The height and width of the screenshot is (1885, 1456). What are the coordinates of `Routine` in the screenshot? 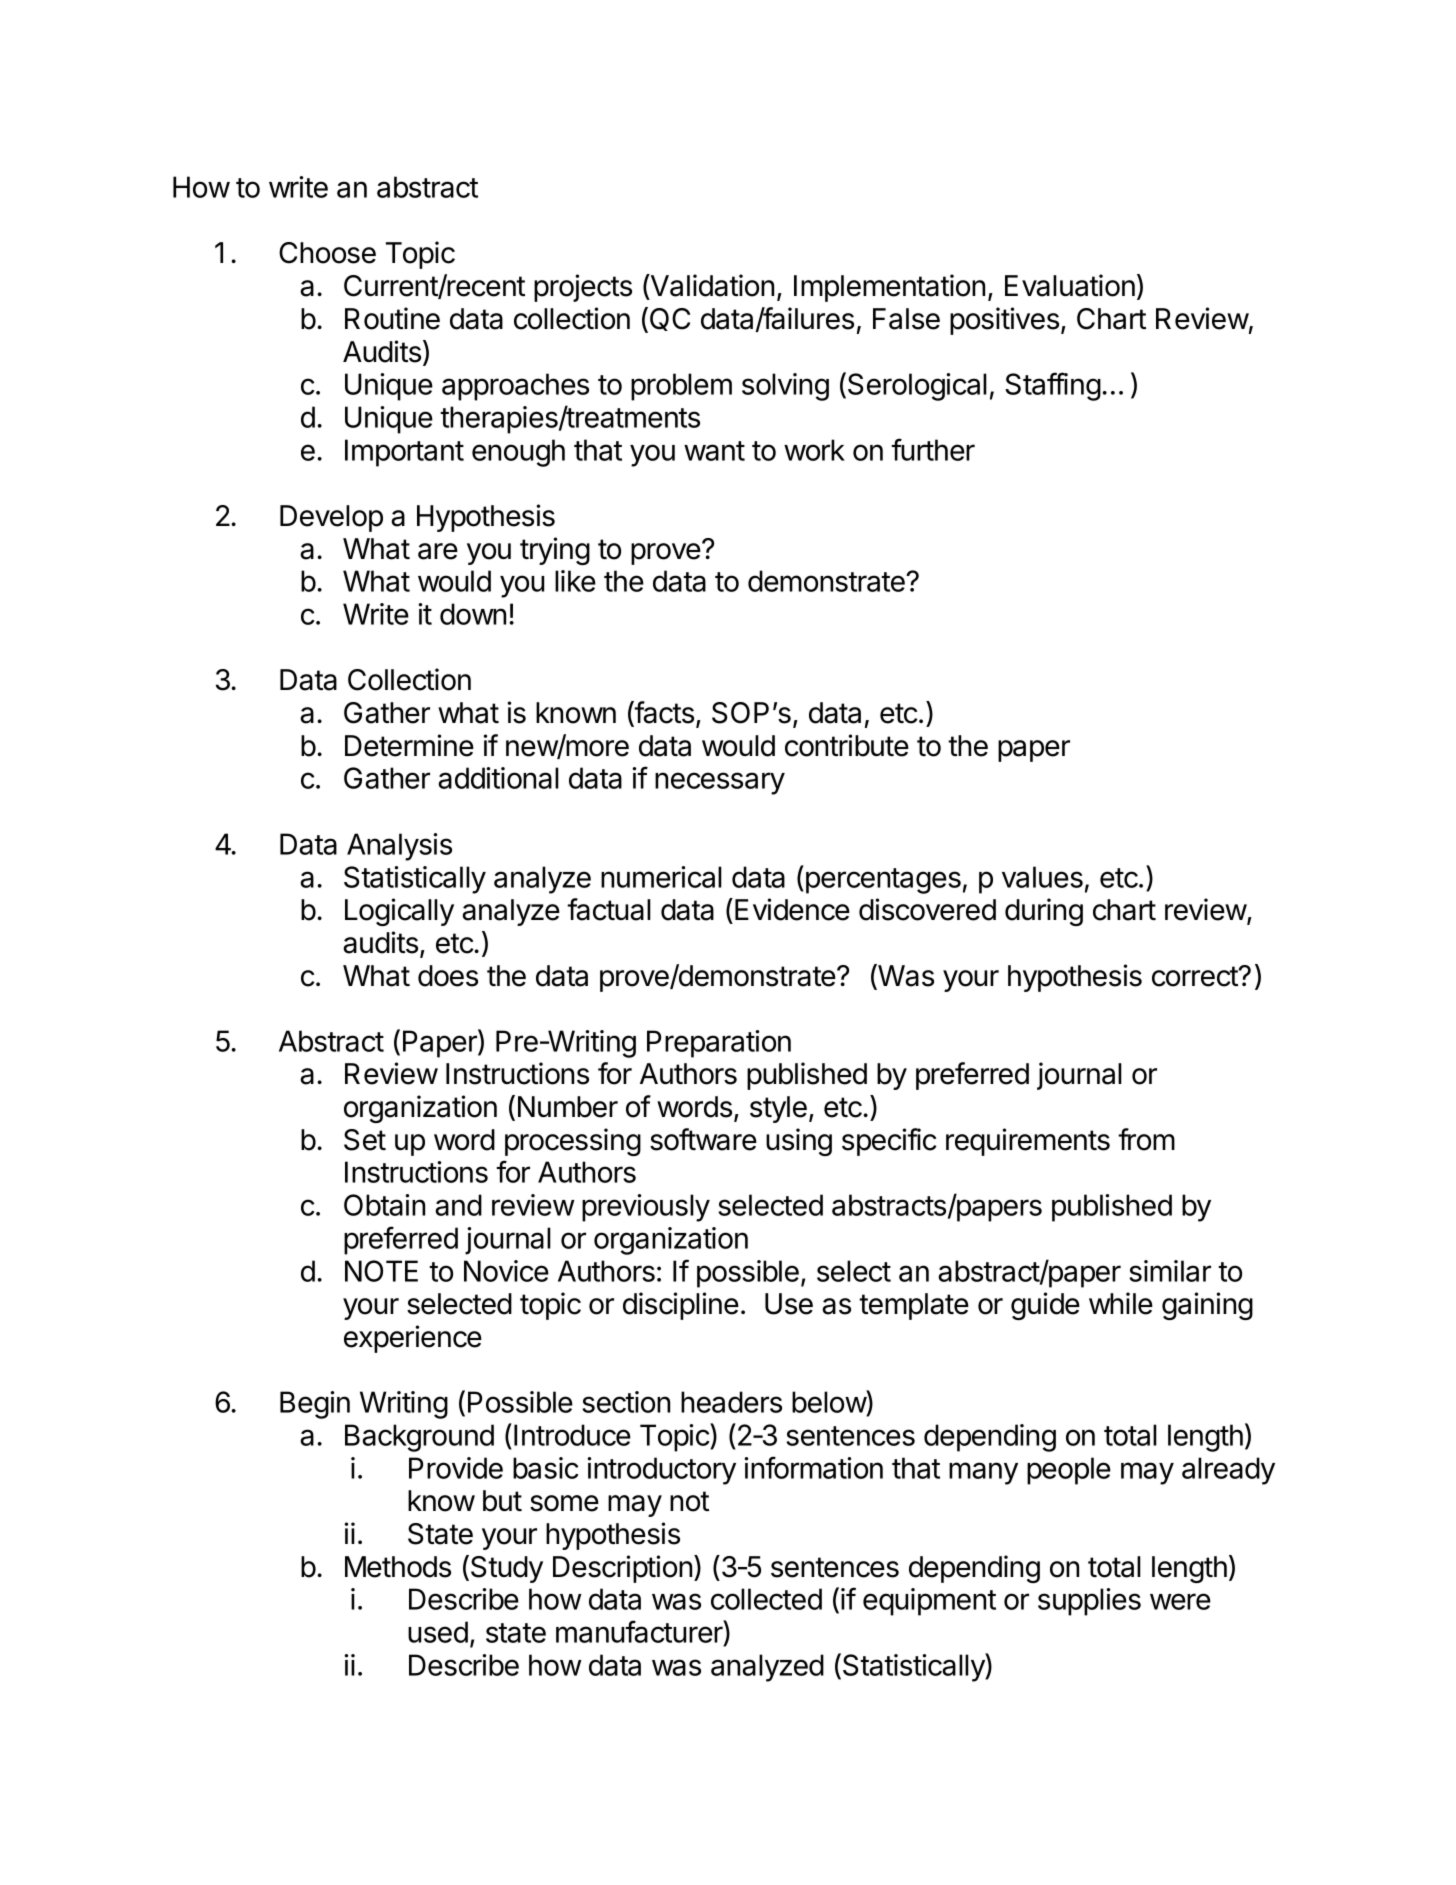 It's located at (392, 318).
